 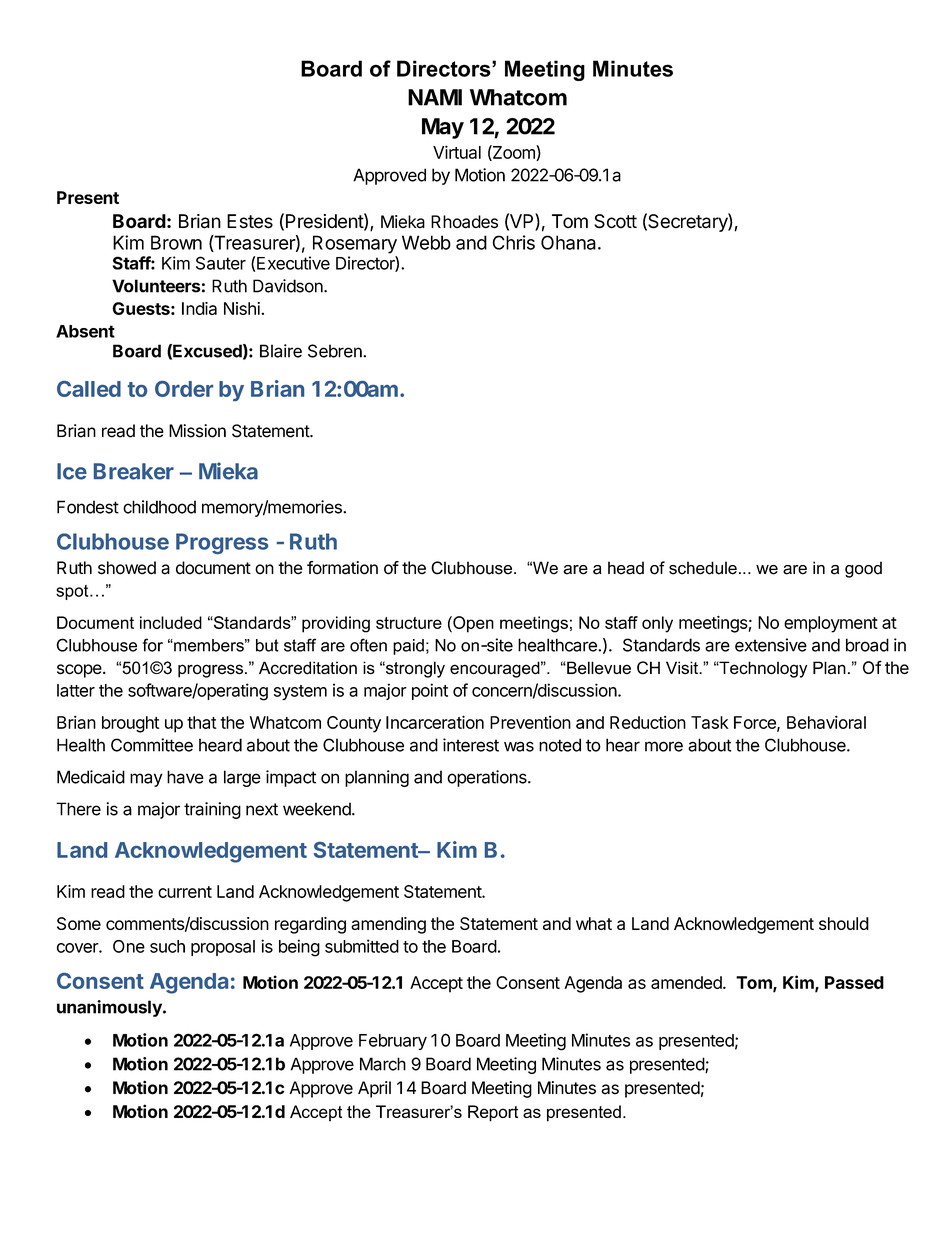 I want to click on schedule, so click(x=703, y=568).
